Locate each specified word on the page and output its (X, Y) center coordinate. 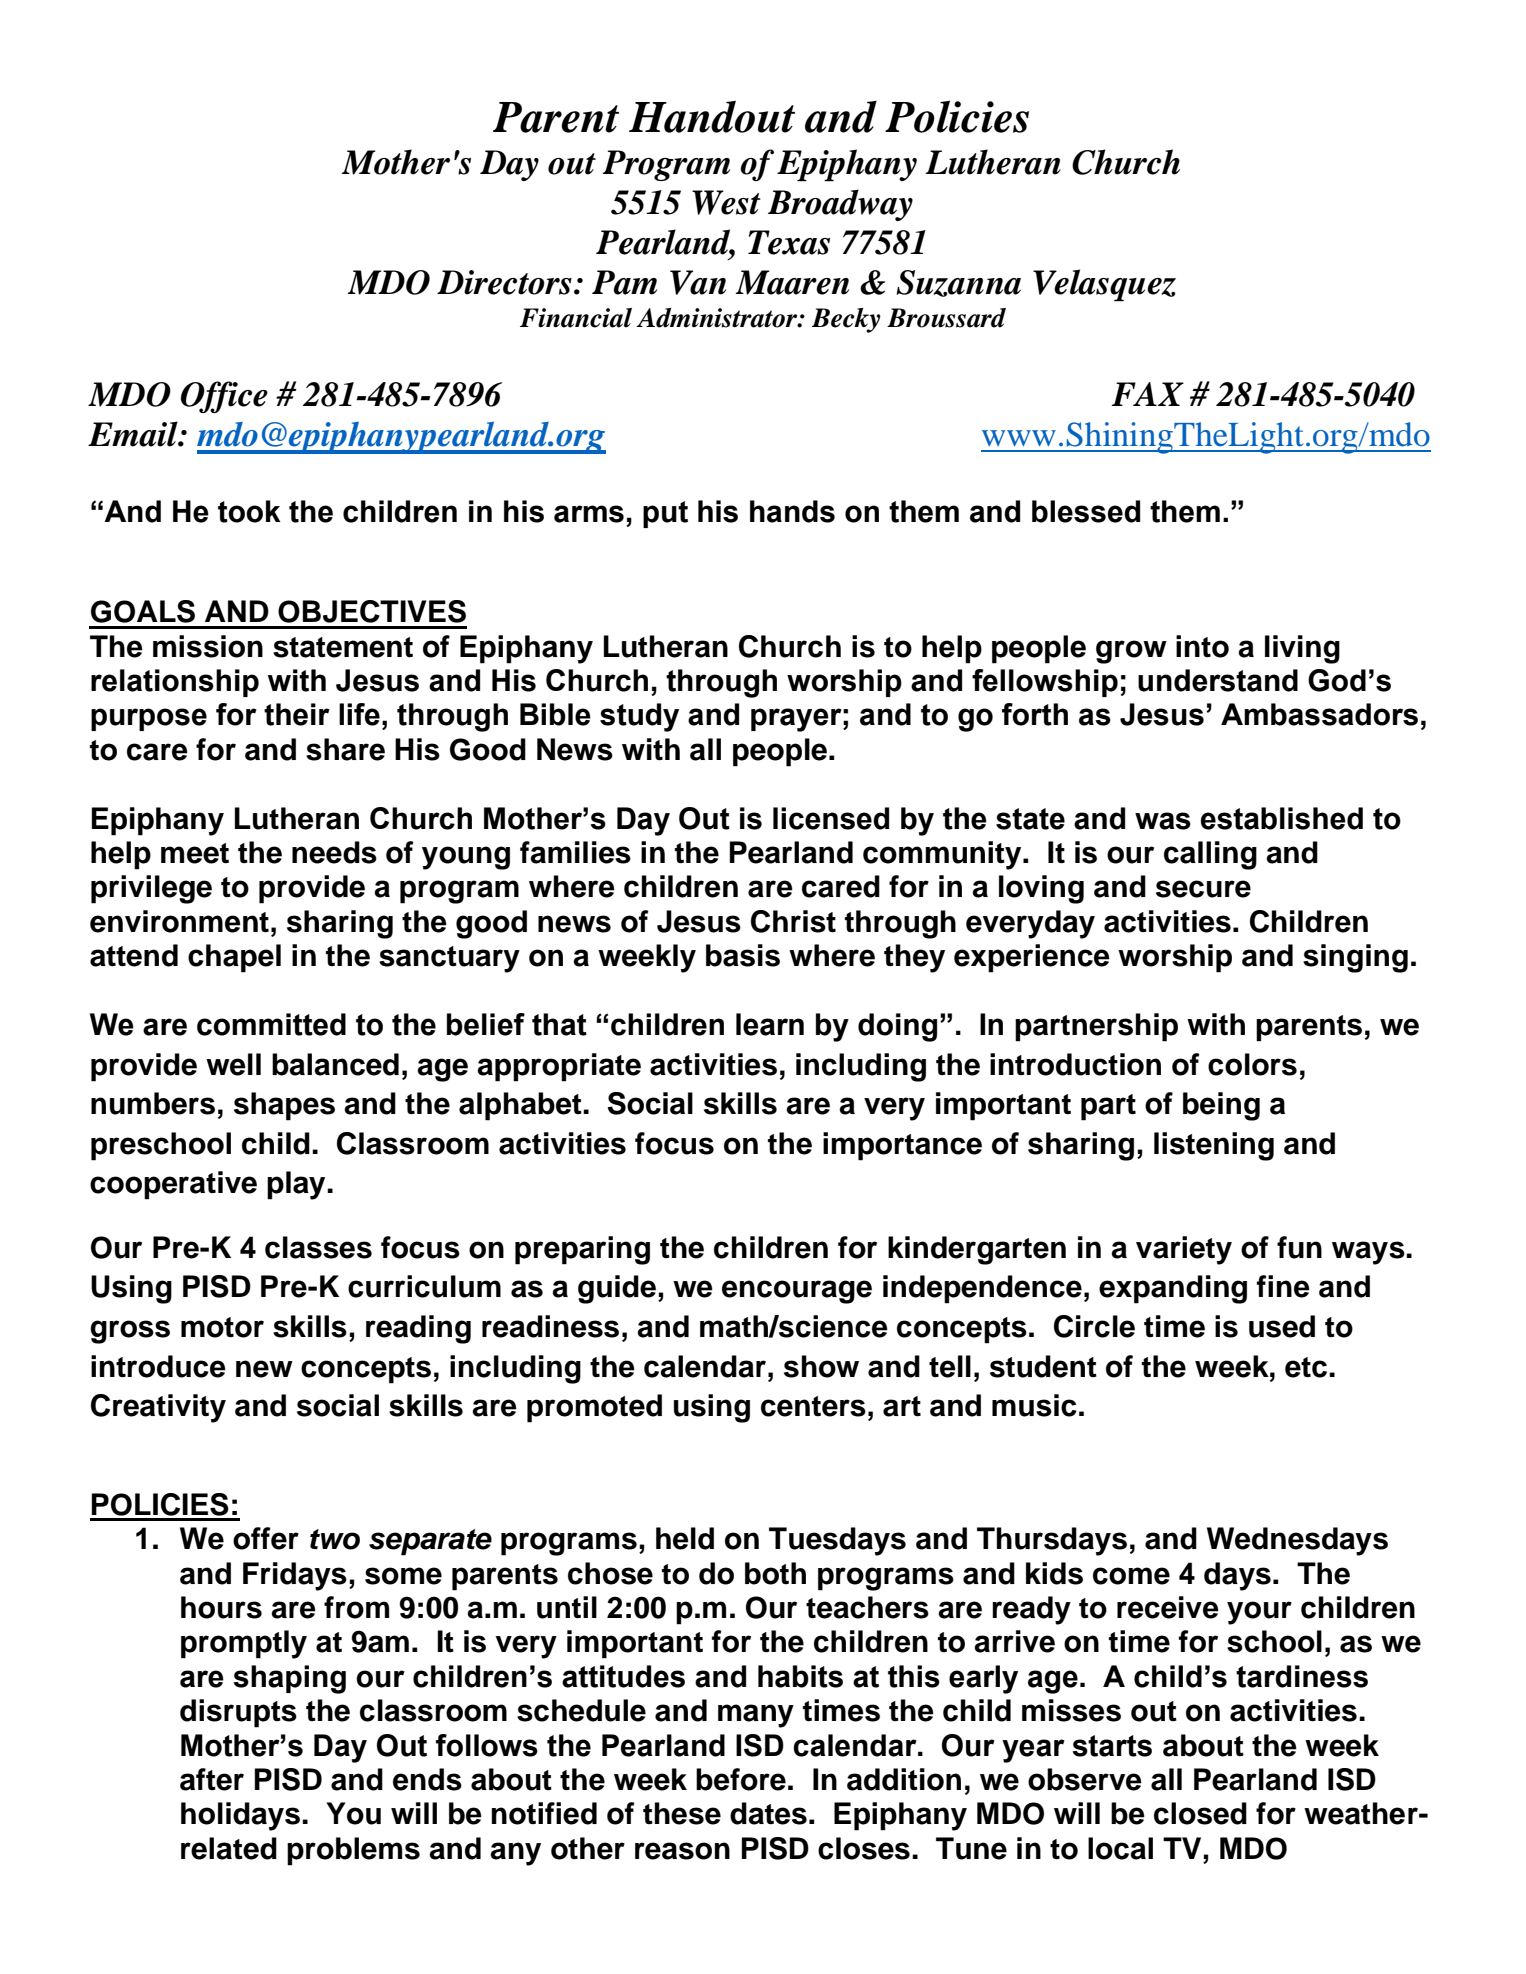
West (726, 202)
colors (1252, 1064)
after (212, 1779)
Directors (504, 282)
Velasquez (1104, 285)
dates (768, 1813)
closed (1200, 1813)
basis (743, 955)
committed (271, 1024)
